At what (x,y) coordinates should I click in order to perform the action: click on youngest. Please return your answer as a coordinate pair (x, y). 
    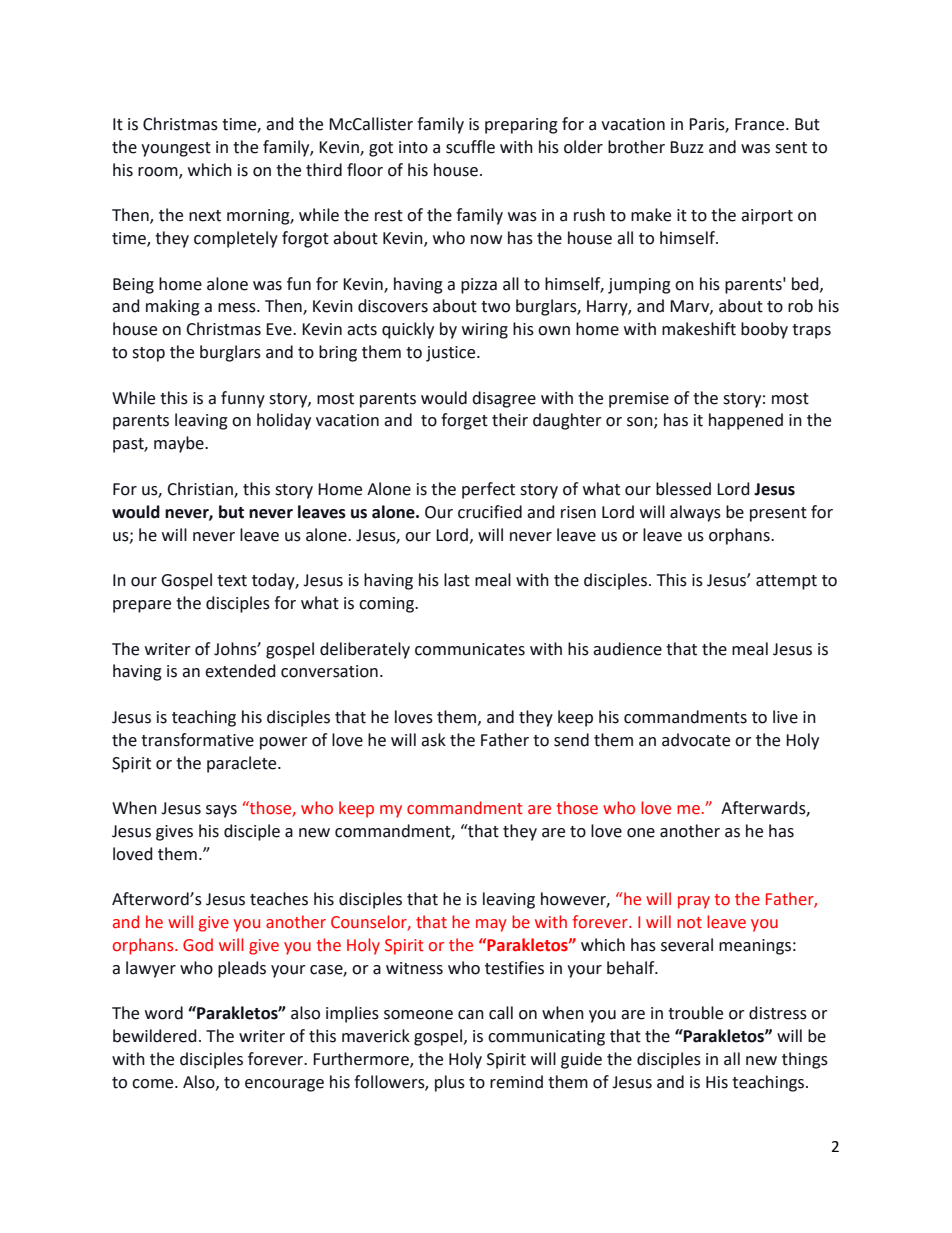
    Looking at the image, I should click on (176, 149).
